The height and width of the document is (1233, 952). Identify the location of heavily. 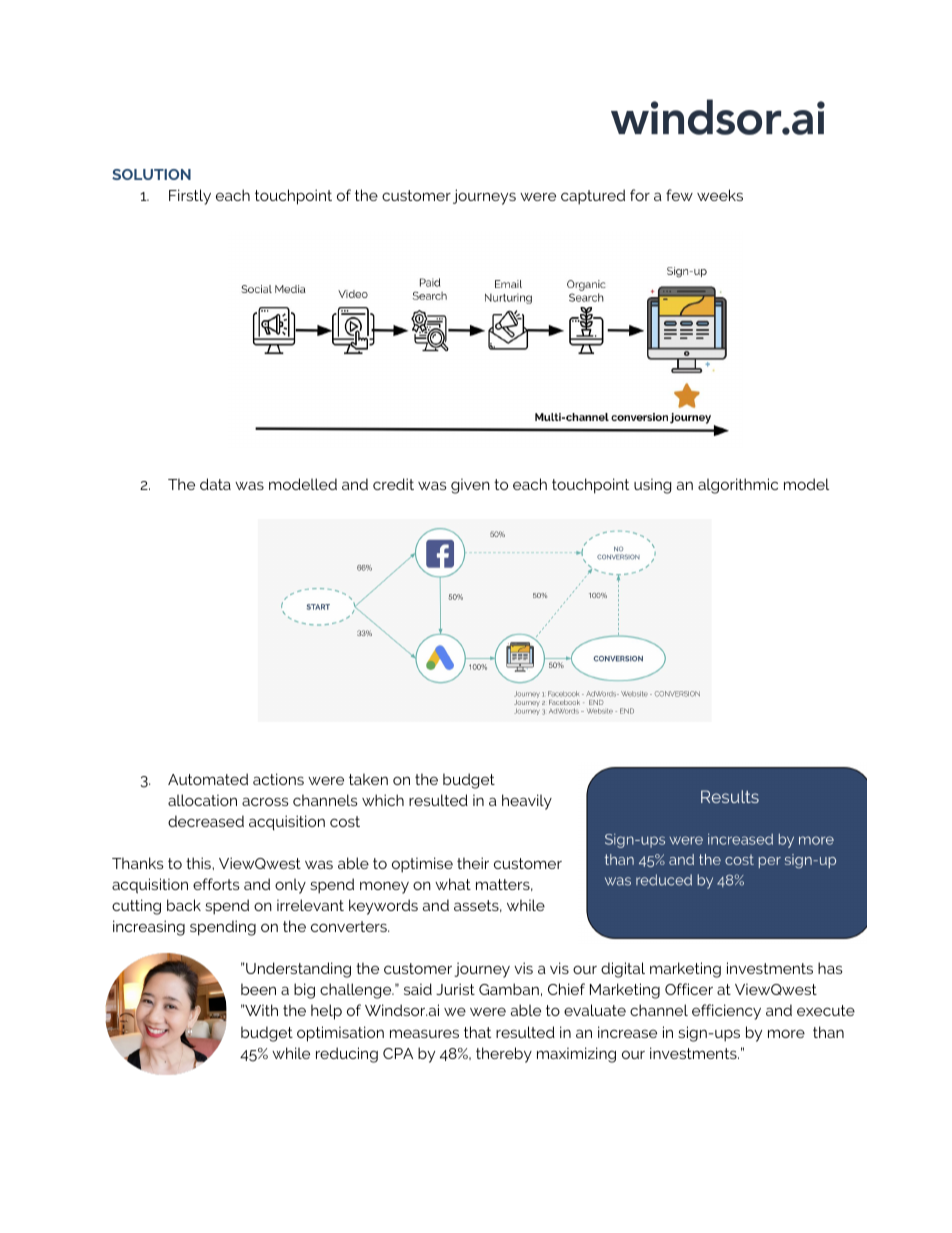
(527, 802).
